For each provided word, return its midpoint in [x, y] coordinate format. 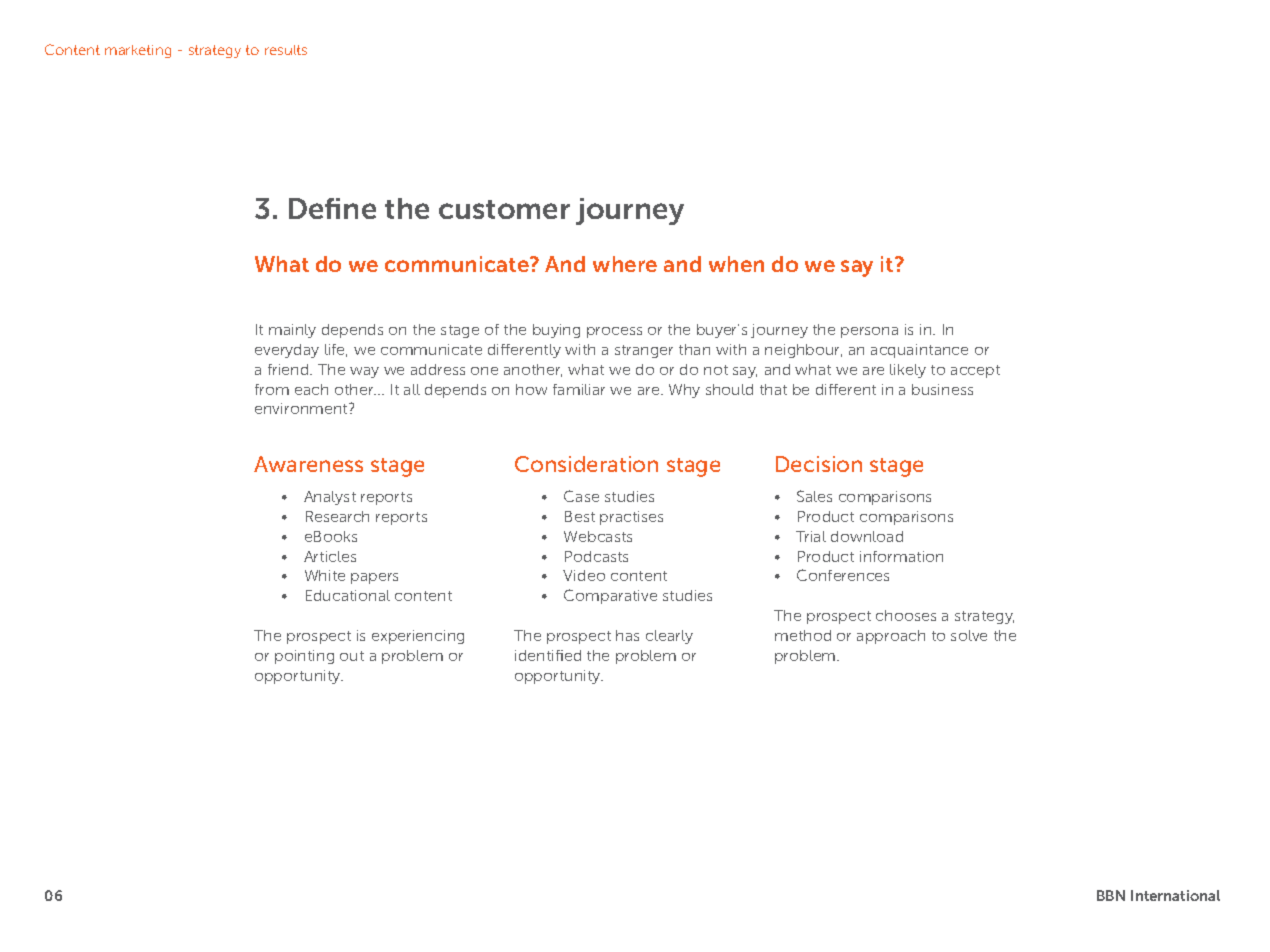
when [736, 264]
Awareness [308, 464]
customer [504, 209]
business [942, 389]
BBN [1111, 895]
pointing [304, 657]
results [286, 50]
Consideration [586, 464]
